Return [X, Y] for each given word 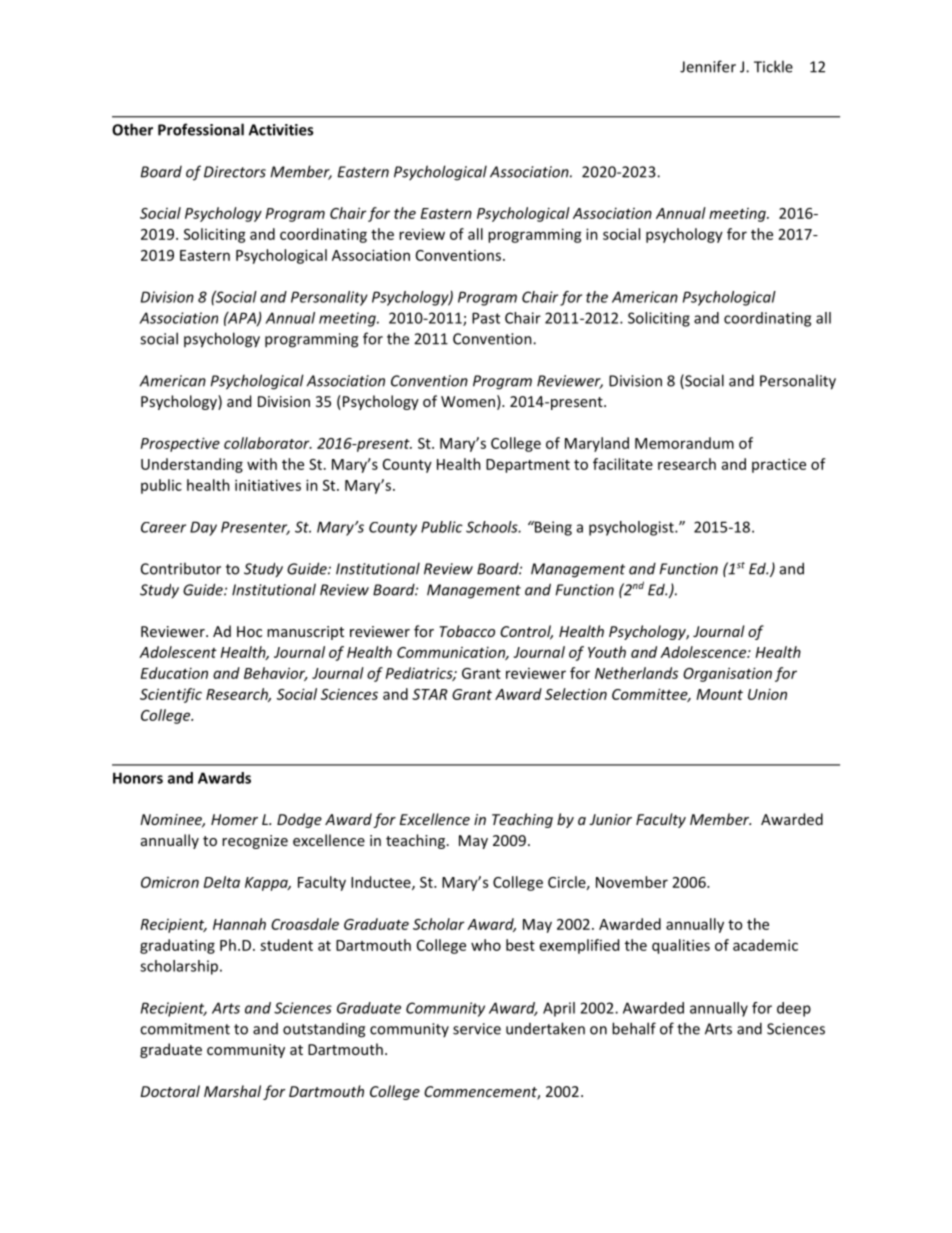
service [477, 1029]
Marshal [232, 1091]
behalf [634, 1028]
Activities [281, 130]
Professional [201, 129]
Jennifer [708, 66]
